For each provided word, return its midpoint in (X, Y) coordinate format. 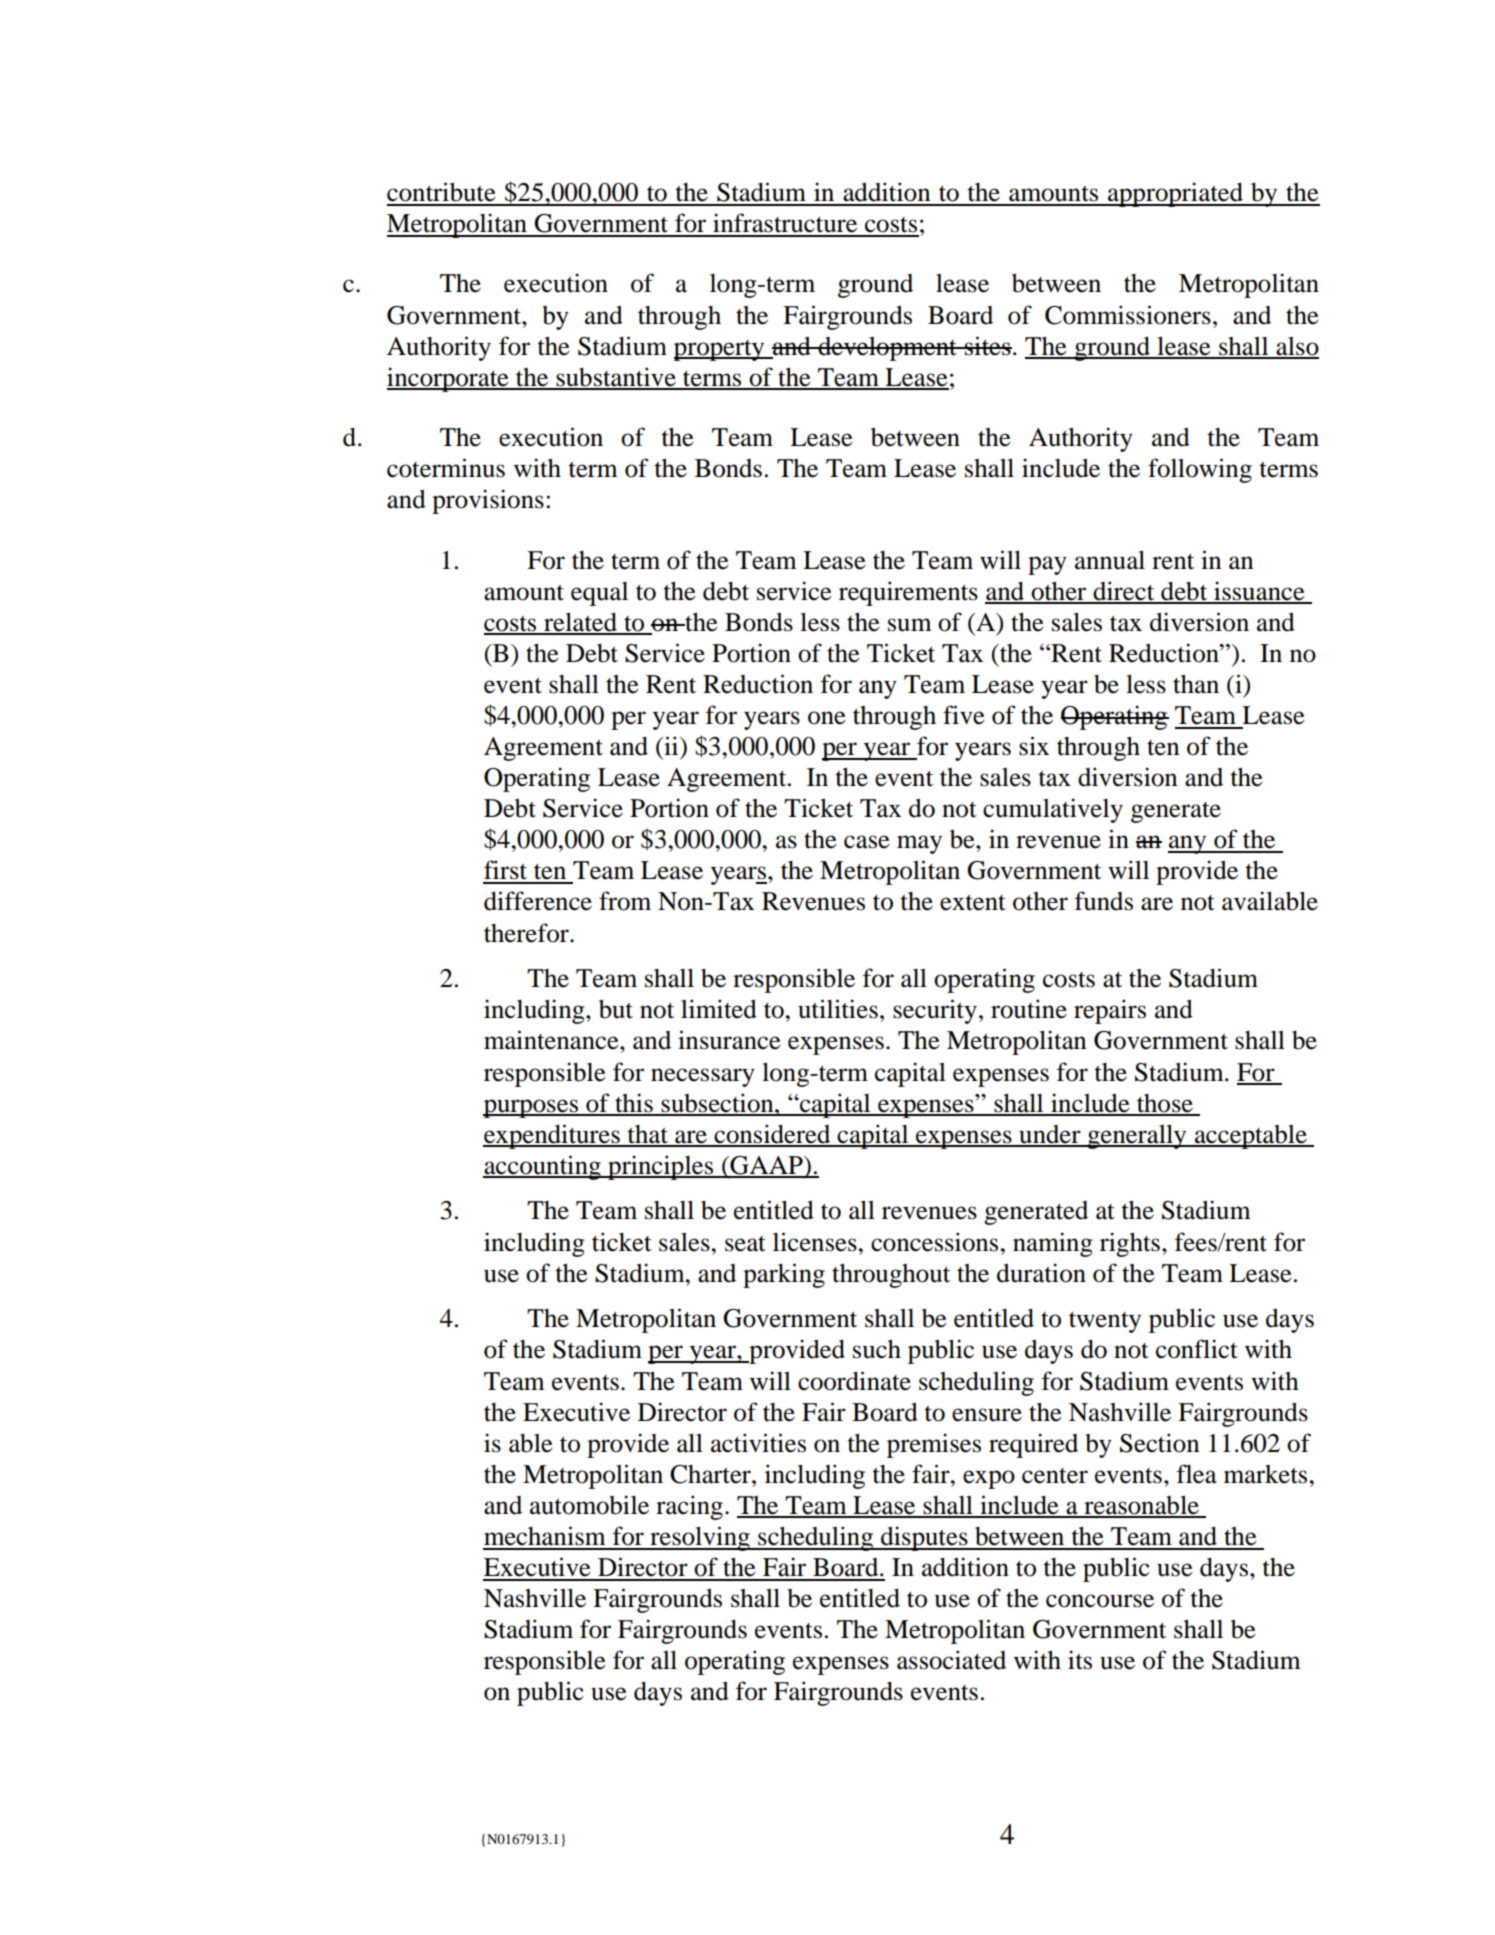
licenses (816, 1242)
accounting (543, 1167)
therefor (527, 933)
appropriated (1175, 194)
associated (951, 1660)
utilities (838, 1009)
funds (1104, 901)
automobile (589, 1505)
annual (1110, 560)
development (887, 349)
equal (599, 594)
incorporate (449, 379)
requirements (908, 593)
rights (1130, 1244)
